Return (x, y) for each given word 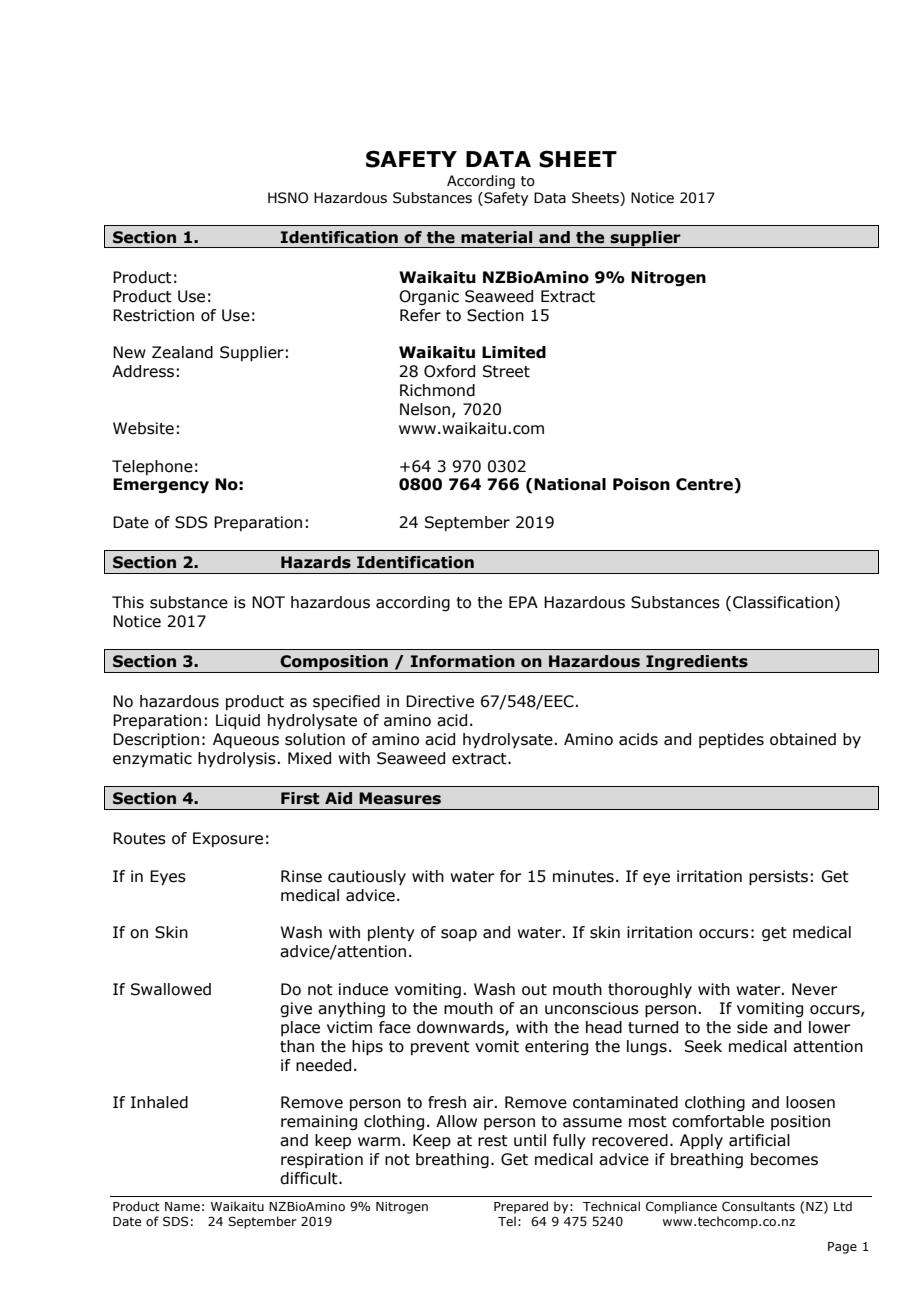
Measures (400, 798)
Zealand (182, 352)
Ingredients (697, 664)
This (128, 602)
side (752, 1027)
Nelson (425, 409)
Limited (514, 352)
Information (463, 661)
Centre (705, 484)
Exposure (228, 839)
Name (182, 1206)
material (496, 237)
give (296, 1009)
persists (778, 878)
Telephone (152, 467)
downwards (461, 1028)
